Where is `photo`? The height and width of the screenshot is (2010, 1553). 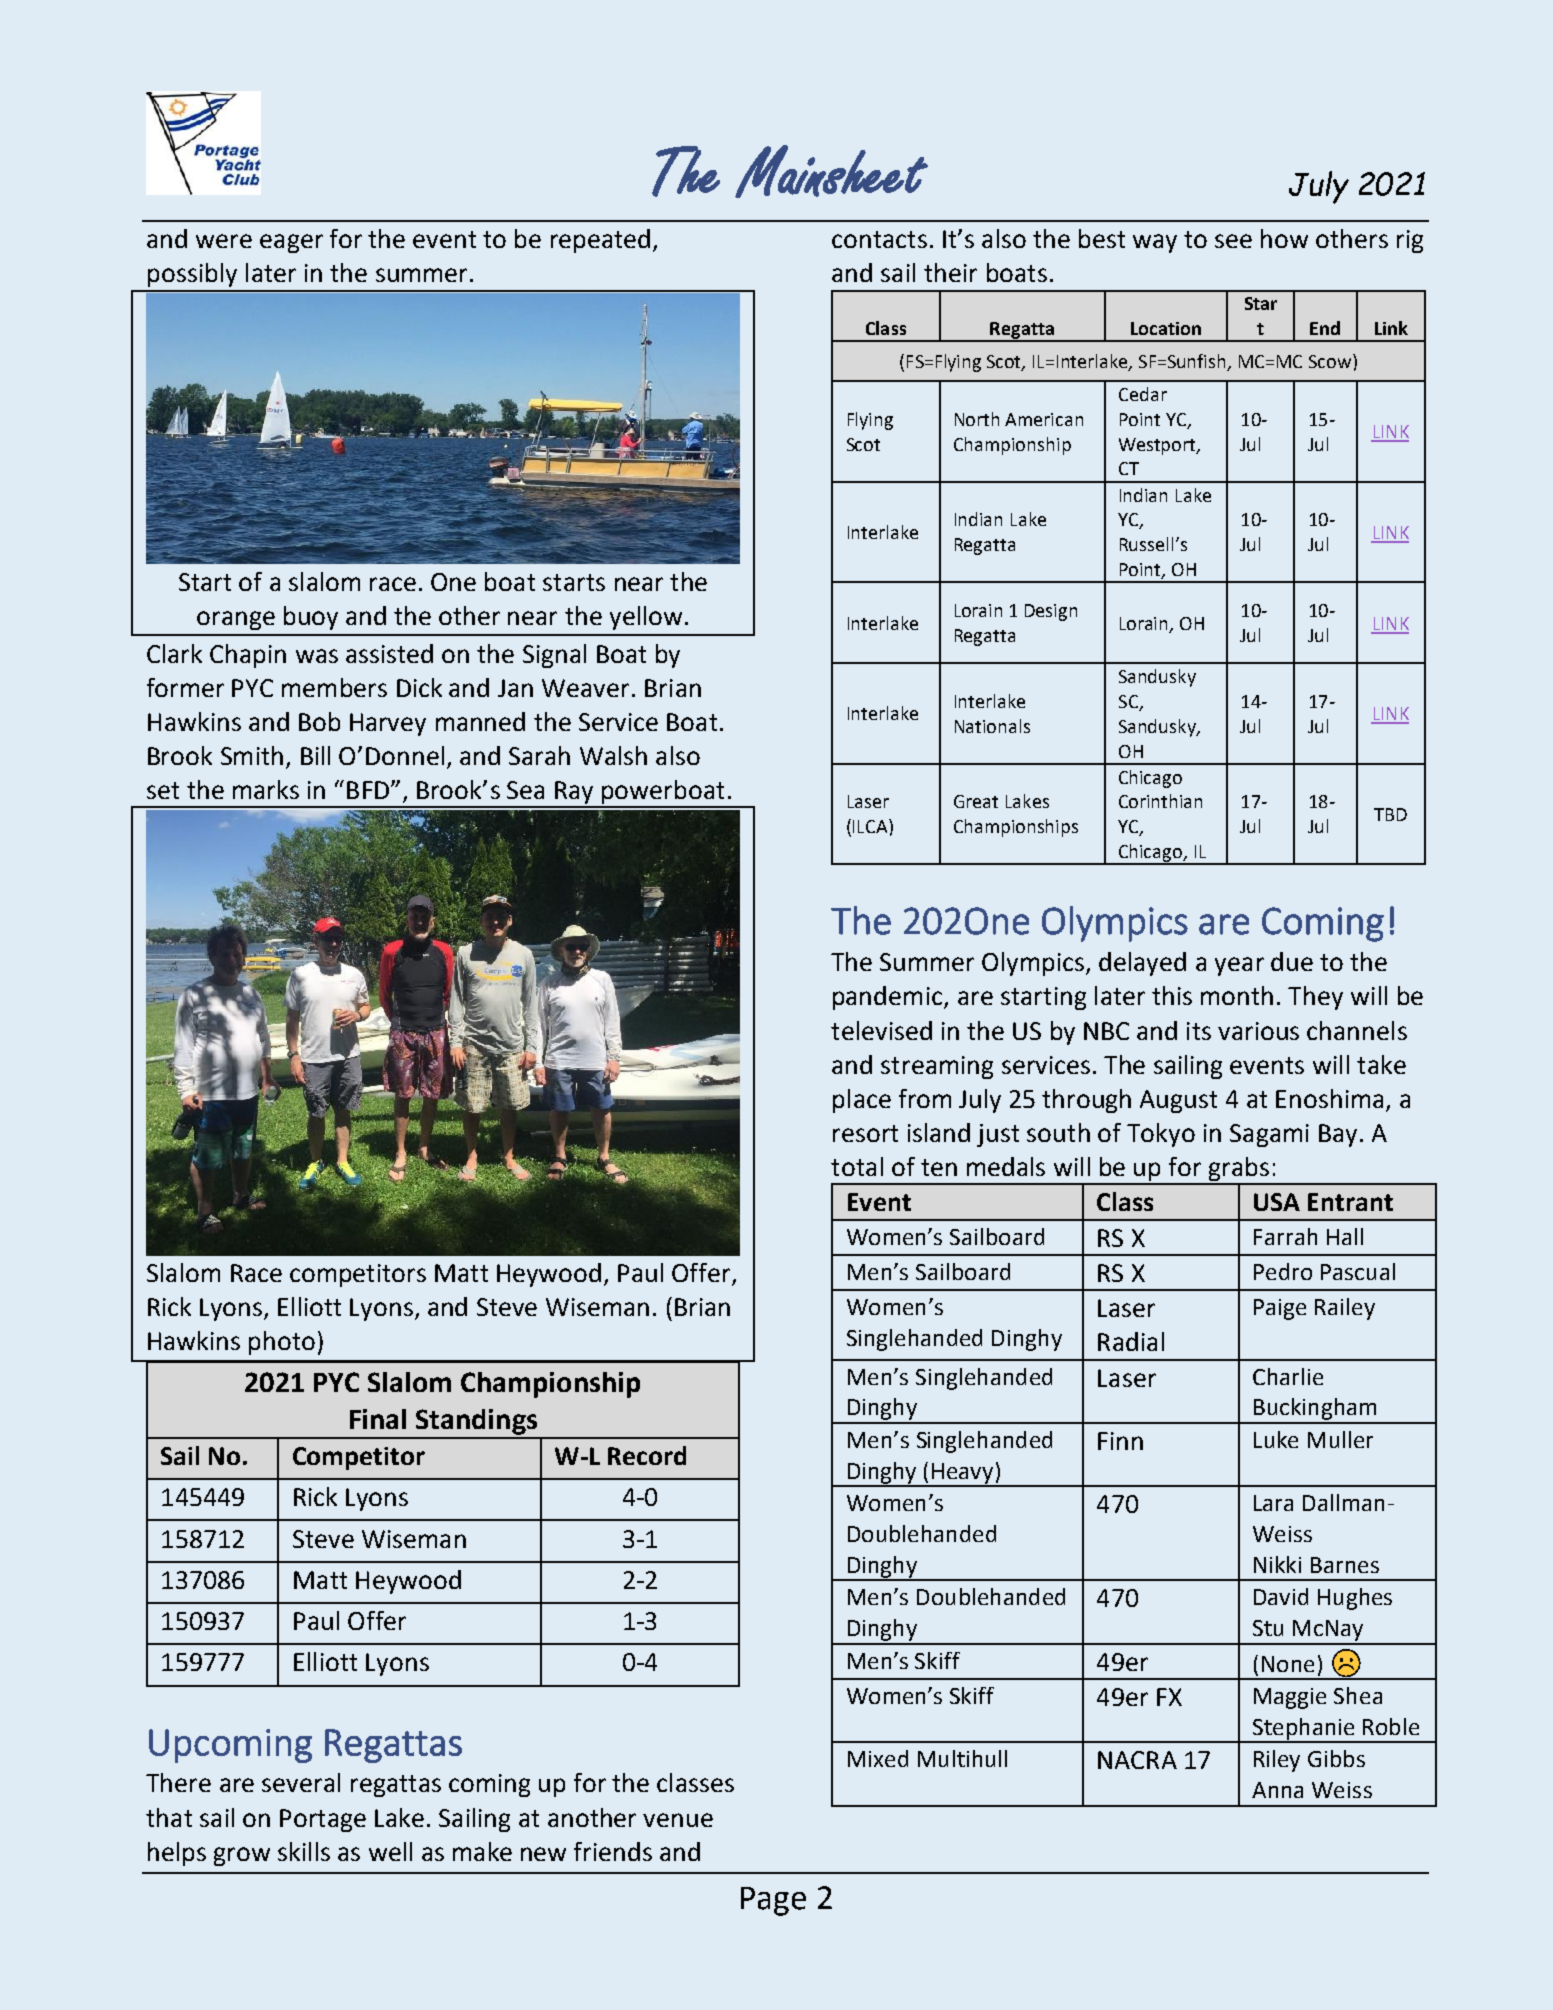 photo is located at coordinates (282, 1343).
